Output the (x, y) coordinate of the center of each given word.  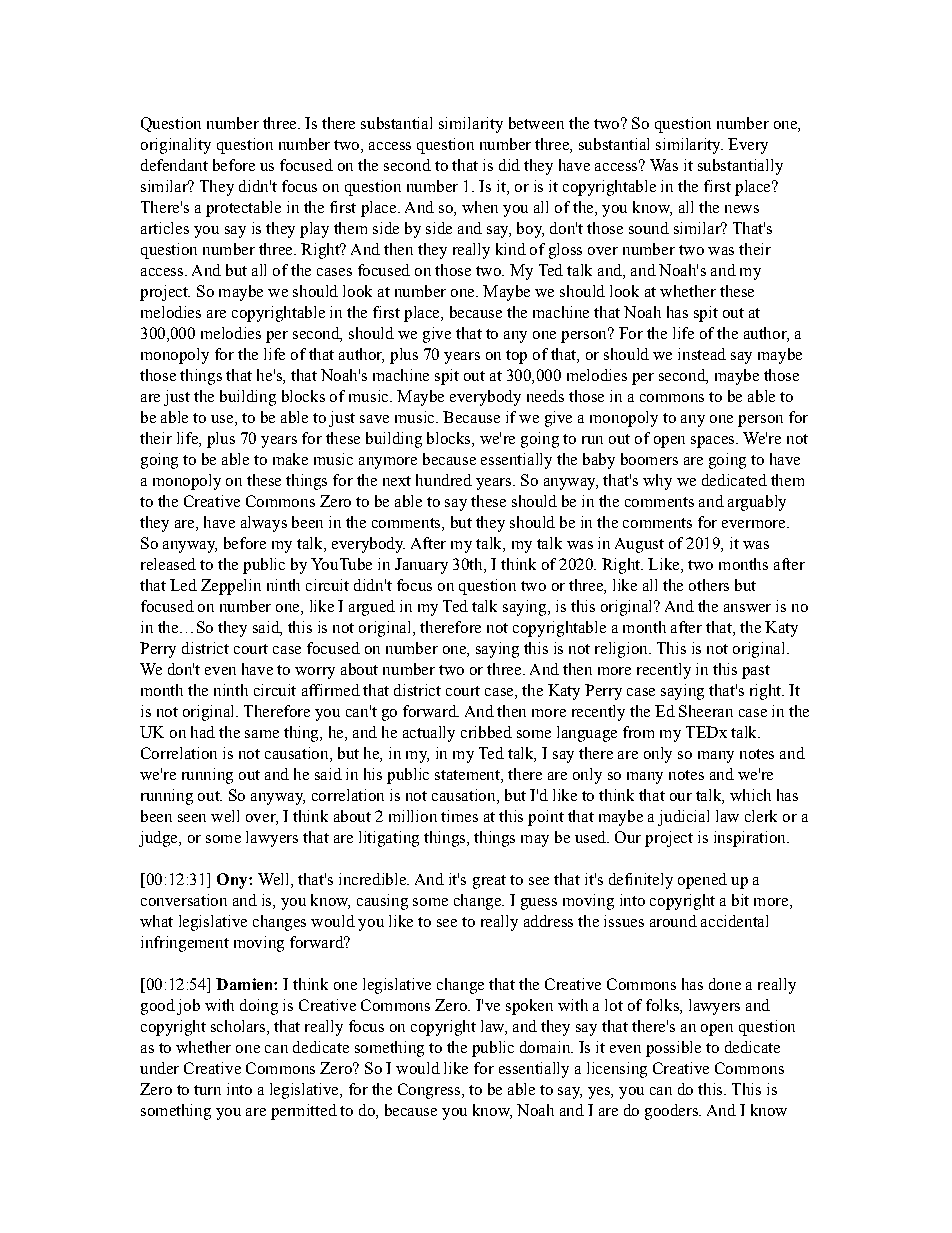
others (709, 585)
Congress (429, 1091)
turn (207, 1090)
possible (673, 1049)
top (516, 357)
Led (183, 585)
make (290, 459)
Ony (233, 881)
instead (702, 354)
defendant (174, 165)
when (480, 207)
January (421, 566)
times (459, 816)
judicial (683, 818)
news (742, 209)
